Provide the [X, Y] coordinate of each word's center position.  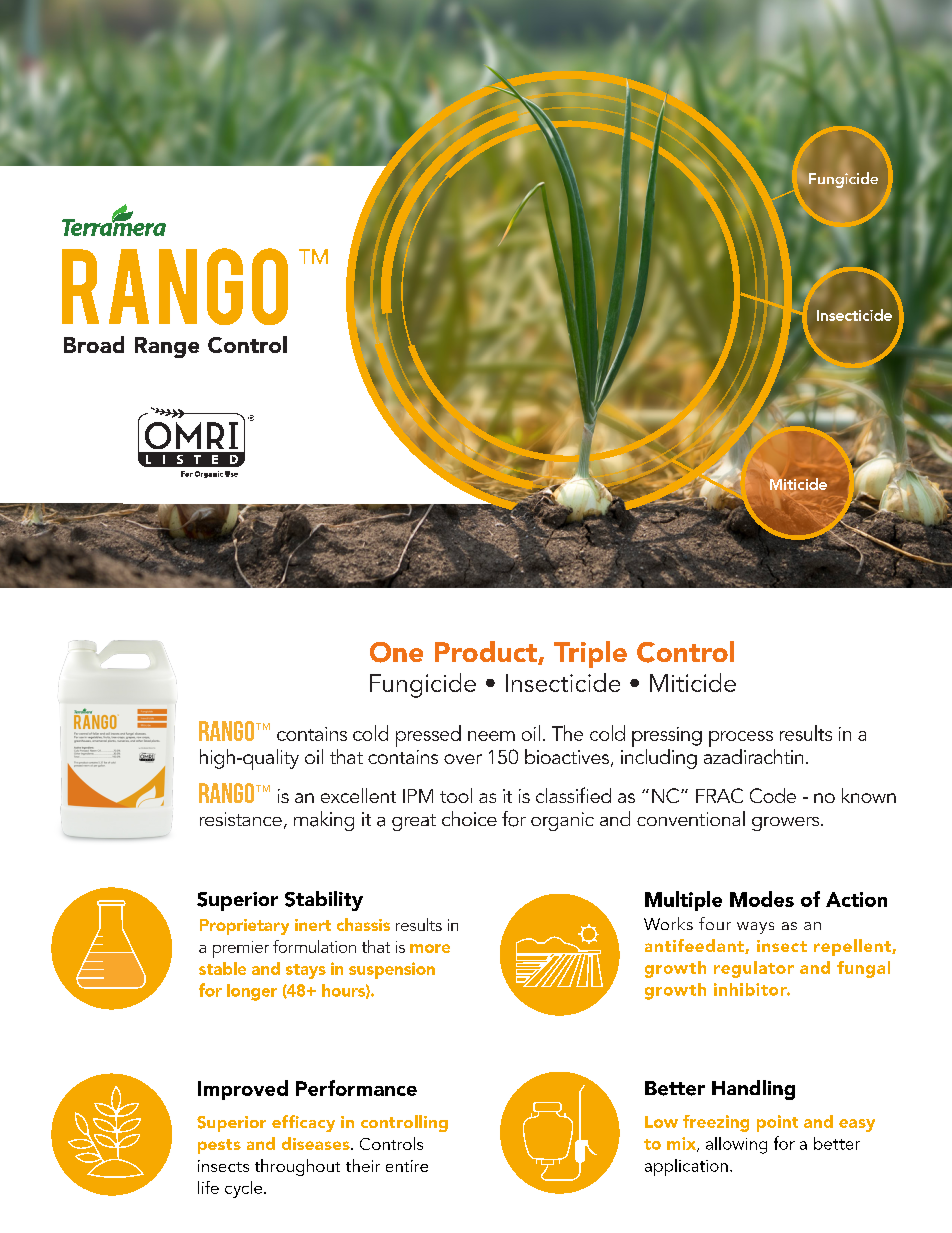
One [396, 652]
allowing [736, 1145]
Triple [590, 654]
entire [407, 1166]
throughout [297, 1167]
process [741, 739]
